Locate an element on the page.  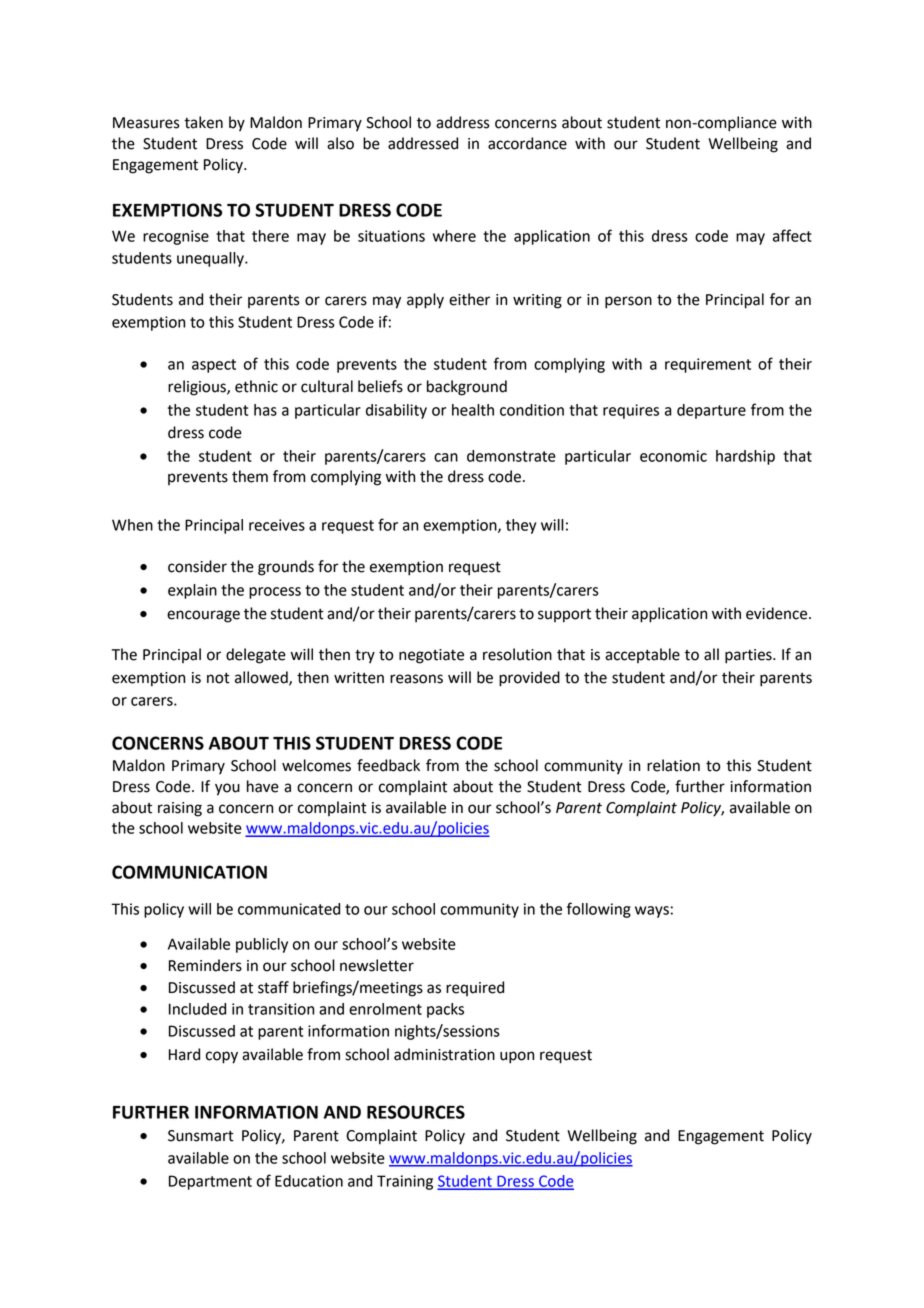
upon is located at coordinates (517, 1057).
